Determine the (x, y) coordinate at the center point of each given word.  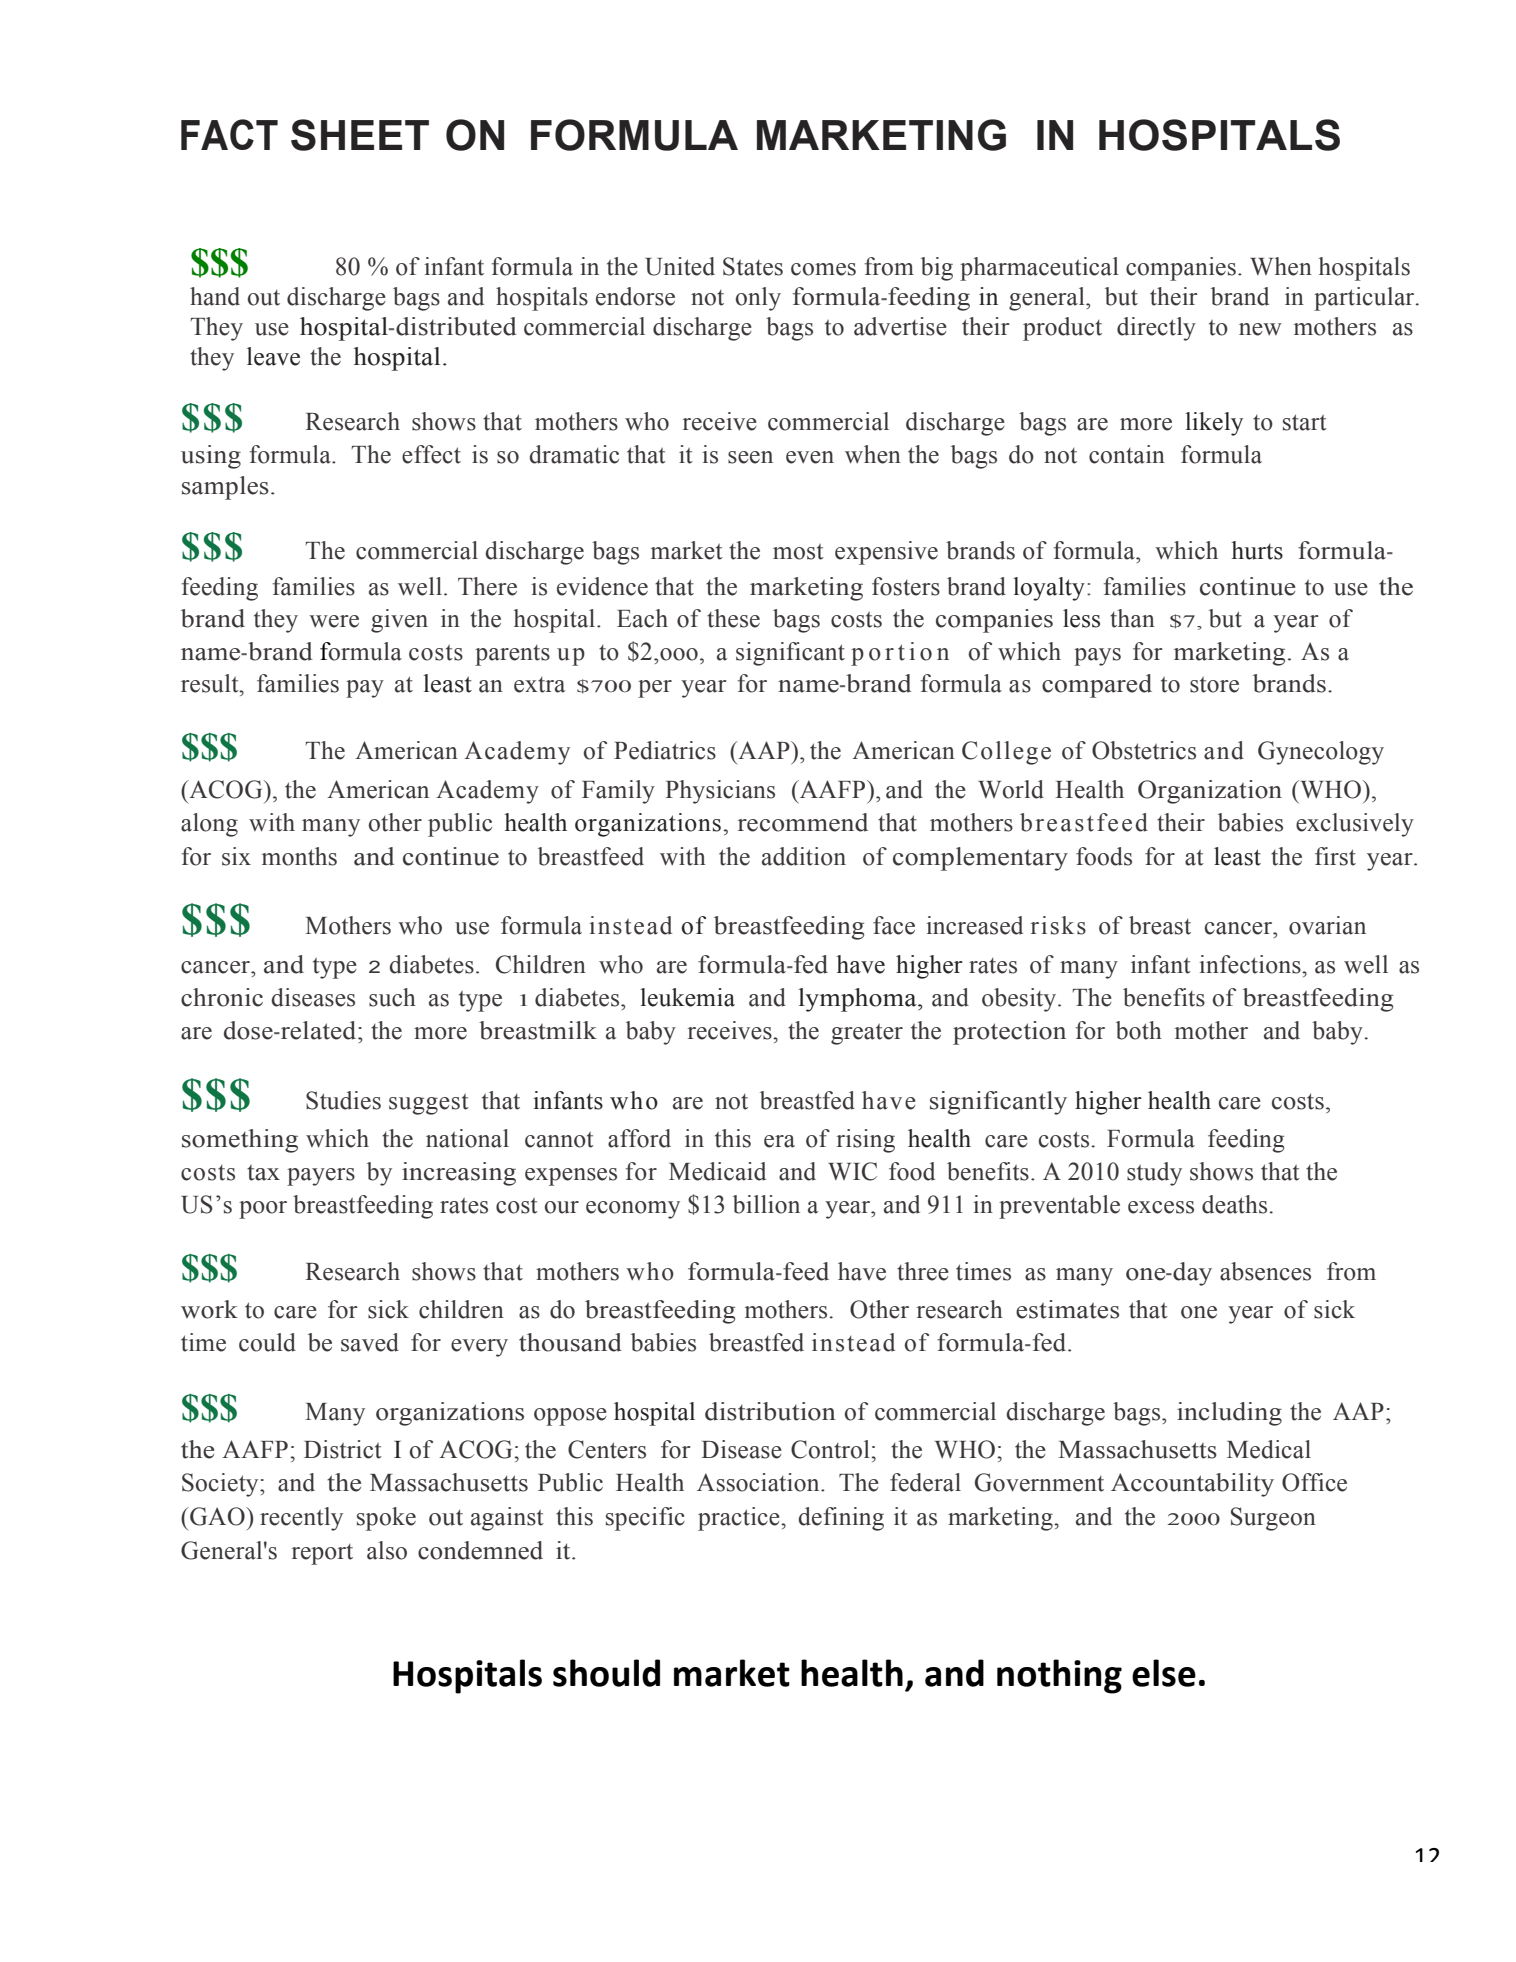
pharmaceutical (1039, 269)
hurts (1257, 550)
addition (804, 856)
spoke (386, 1519)
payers (321, 1177)
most (798, 552)
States (753, 266)
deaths (1234, 1204)
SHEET (360, 135)
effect (431, 454)
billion (766, 1204)
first (1335, 856)
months (299, 856)
